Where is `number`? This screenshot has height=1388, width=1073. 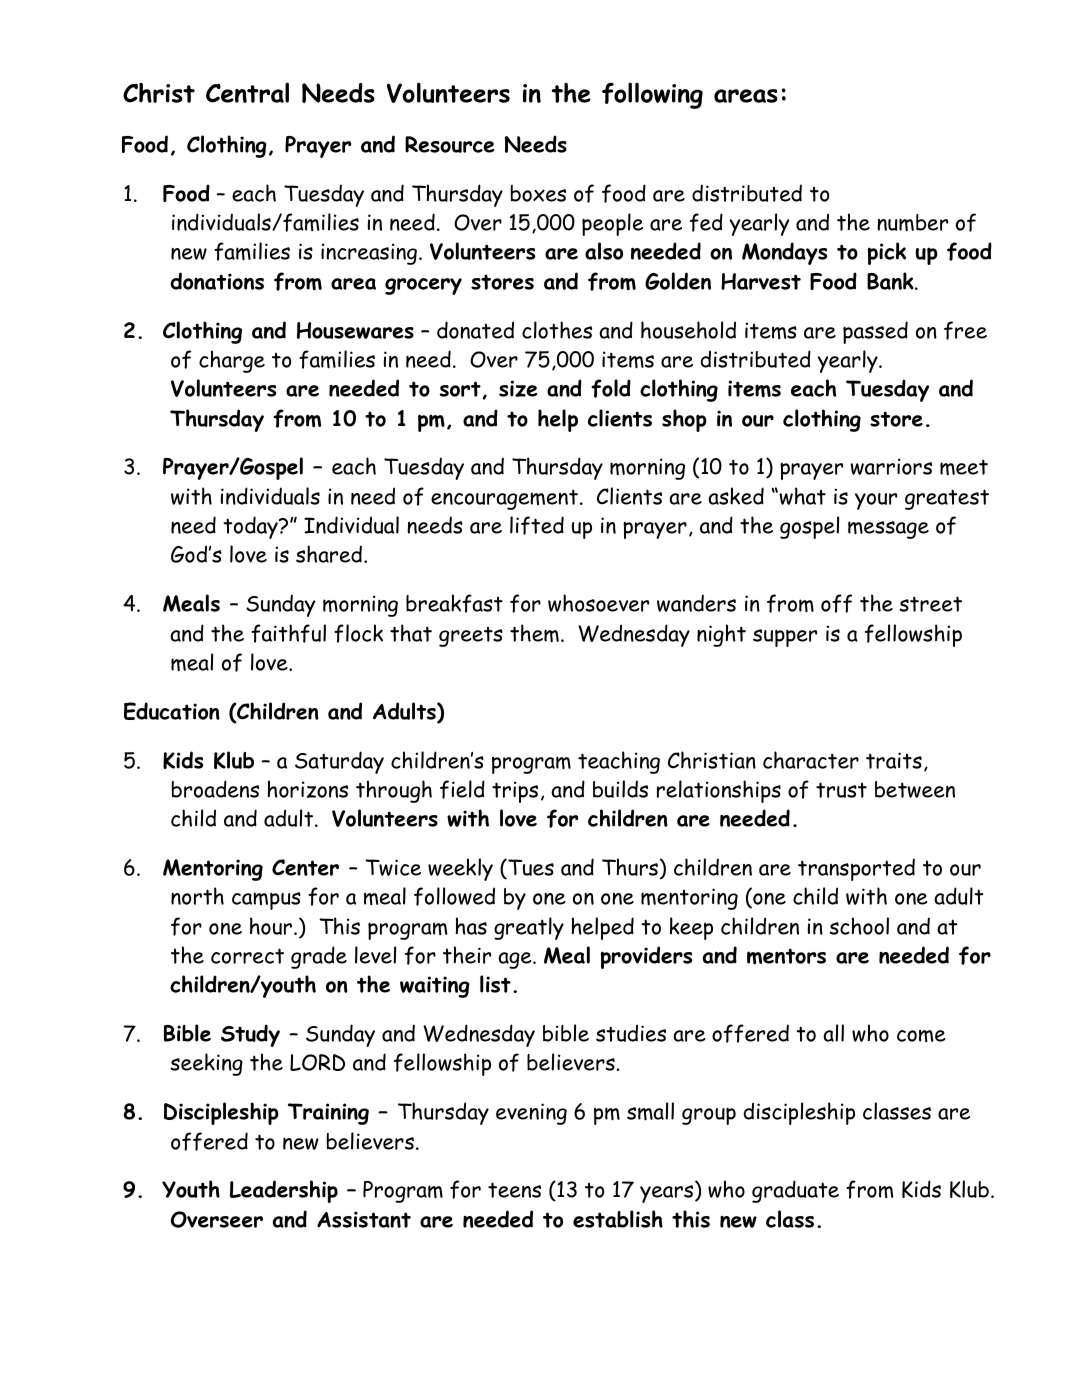
number is located at coordinates (912, 222).
